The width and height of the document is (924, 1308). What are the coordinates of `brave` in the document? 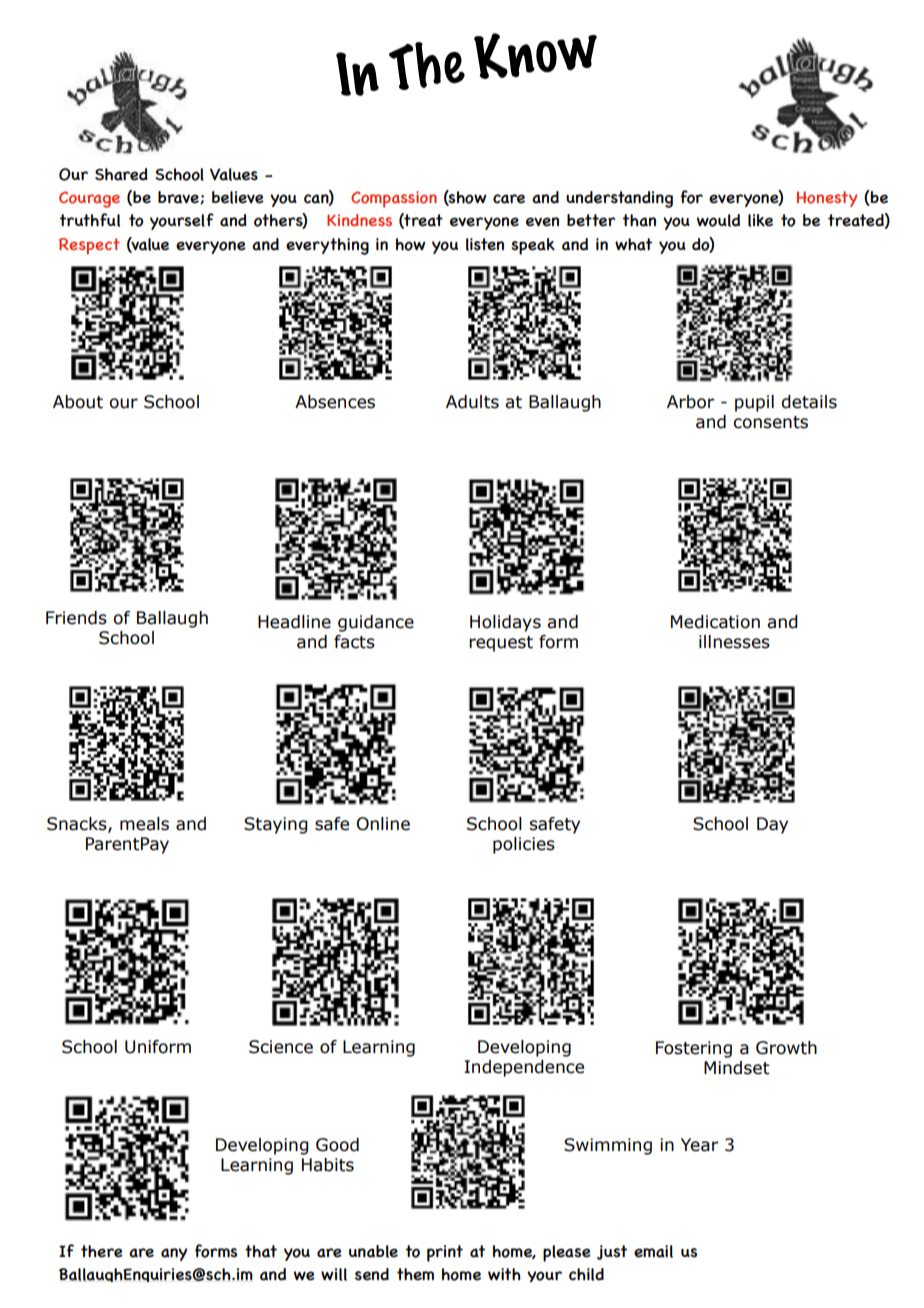 It's located at (179, 197).
